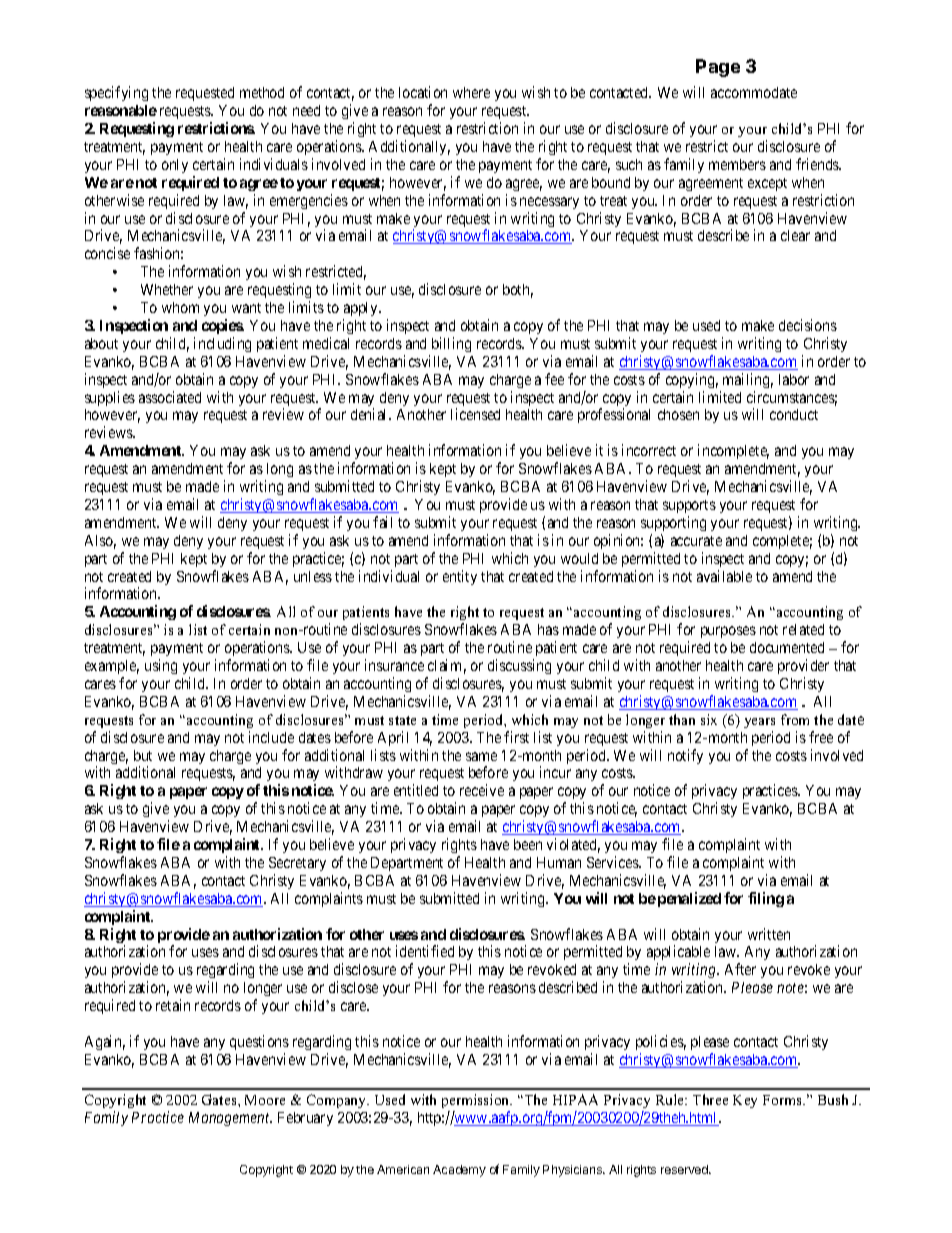  Describe the element at coordinates (230, 1119) in the screenshot. I see `Management` at that location.
